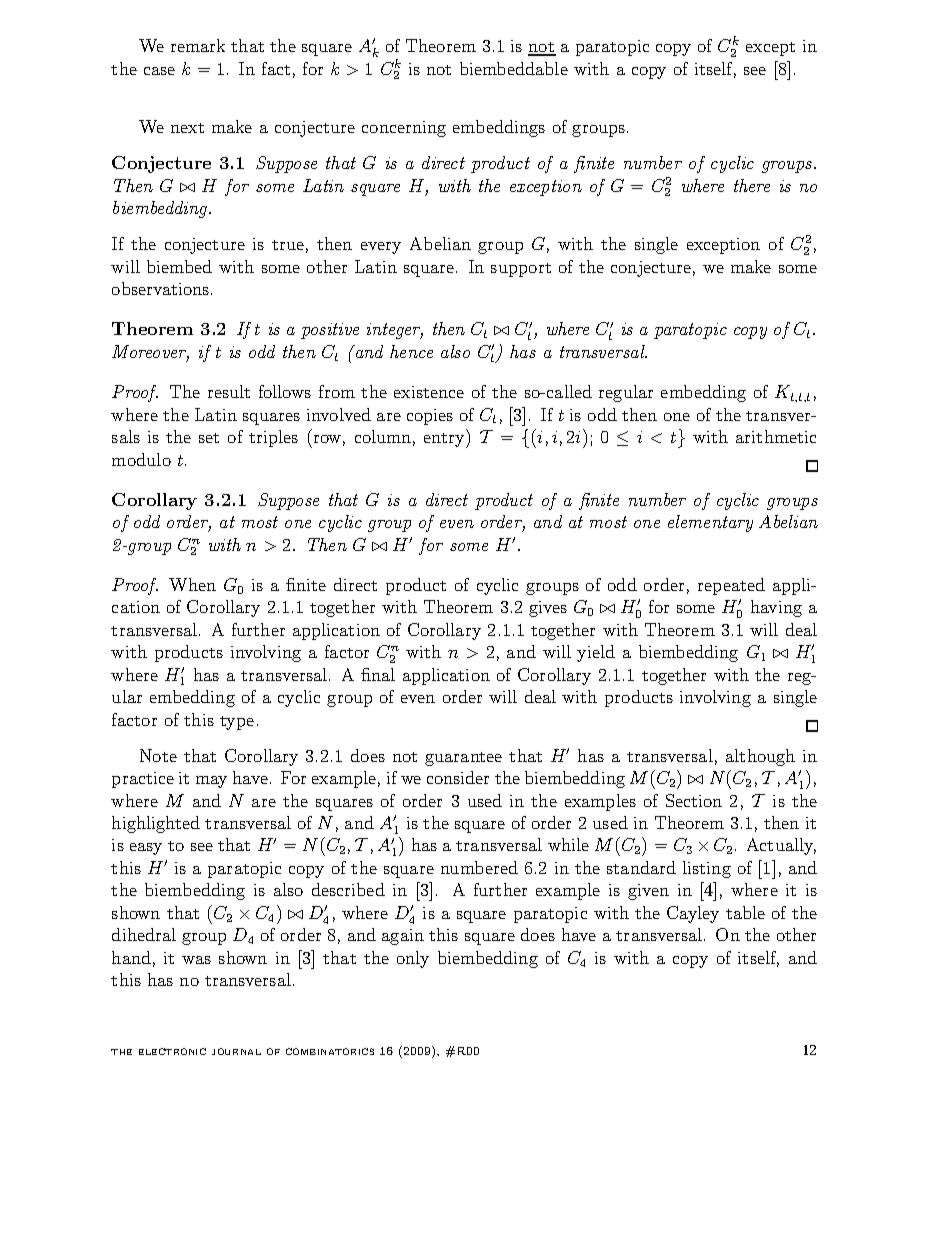 This screenshot has height=1233, width=952. I want to click on there, so click(752, 185).
